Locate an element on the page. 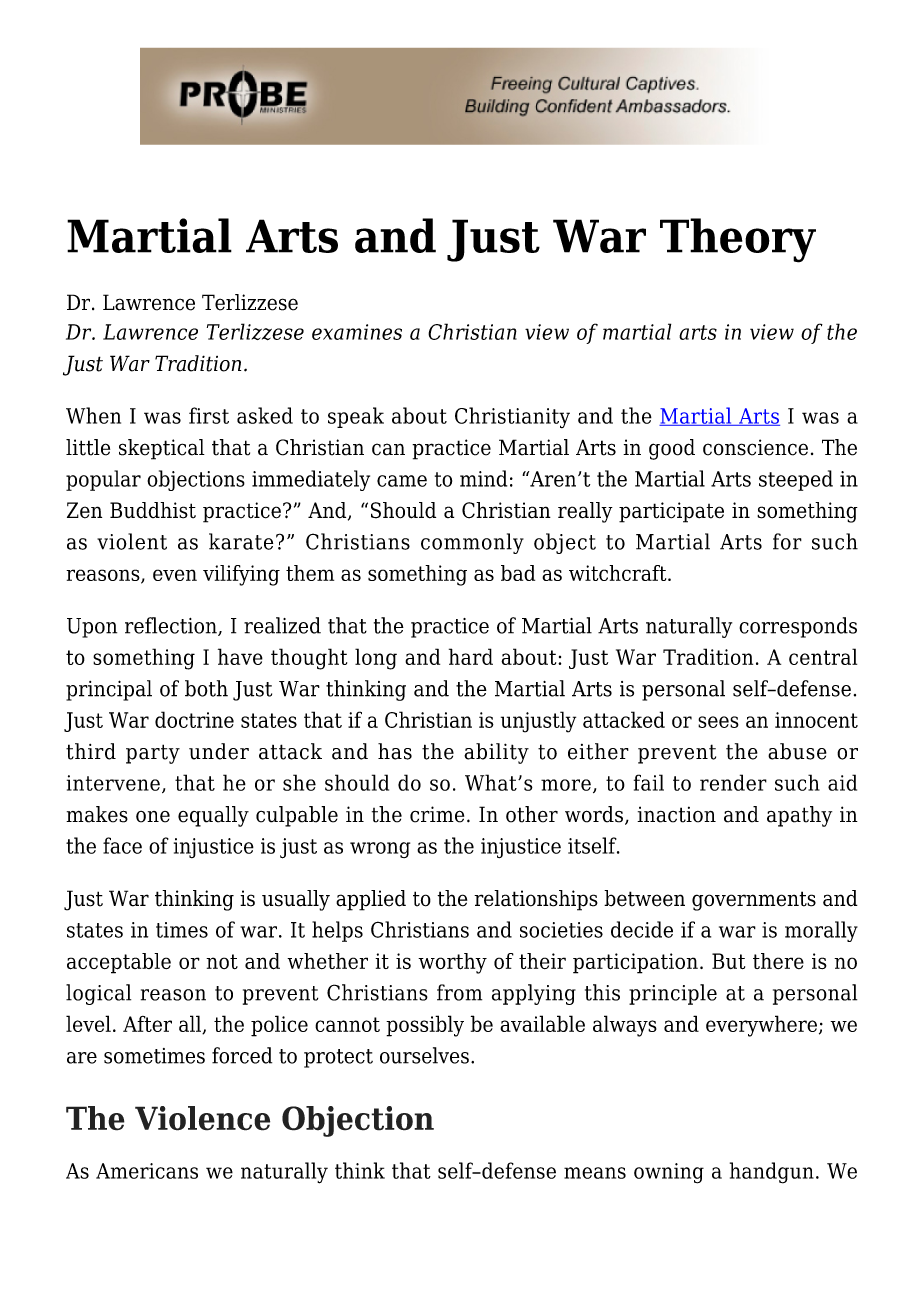  Americans is located at coordinates (147, 1171).
